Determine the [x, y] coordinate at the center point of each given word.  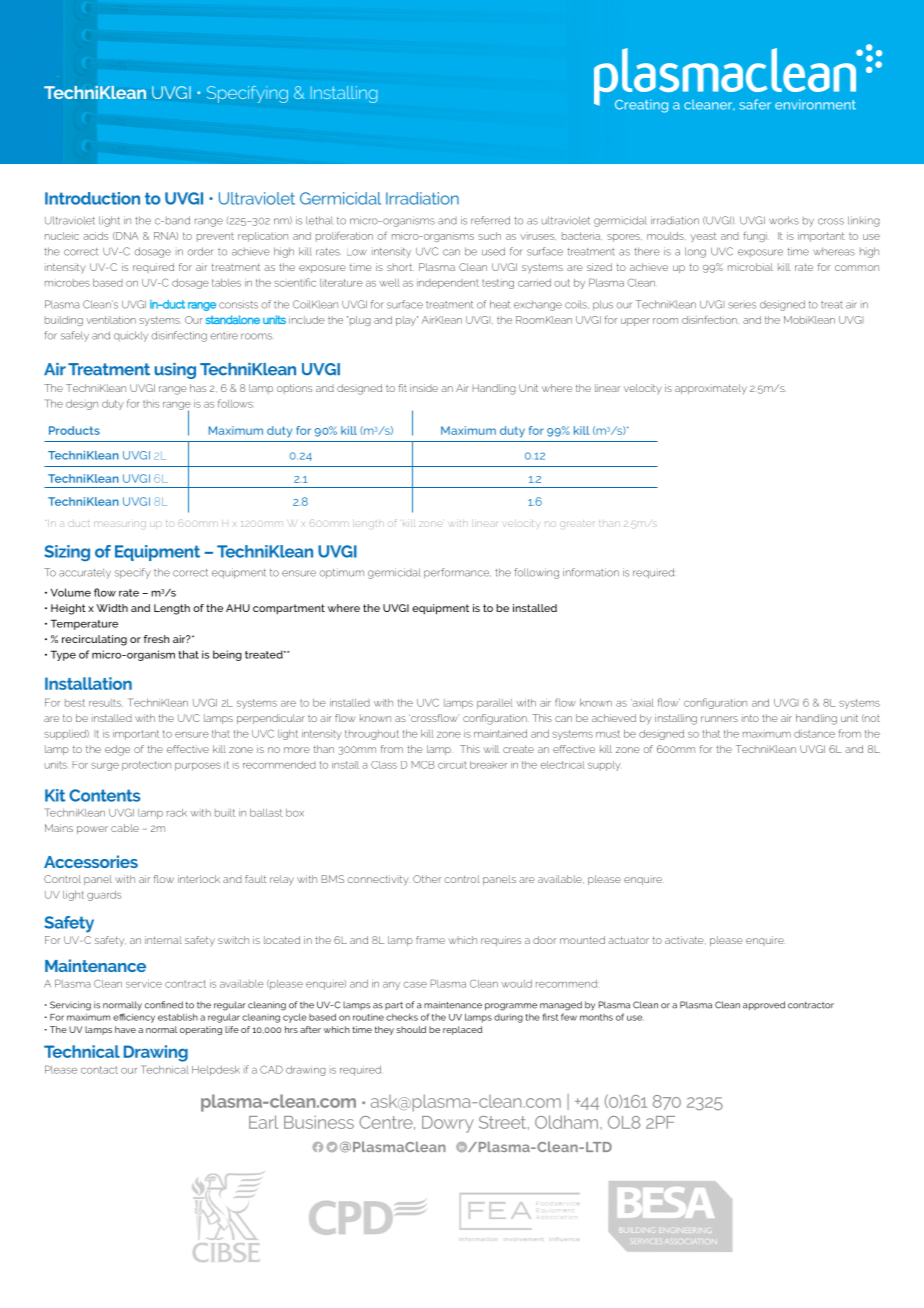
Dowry [448, 1124]
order [200, 251]
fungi [756, 236]
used [493, 251]
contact [99, 1070]
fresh [156, 639]
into [750, 718]
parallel [495, 704]
